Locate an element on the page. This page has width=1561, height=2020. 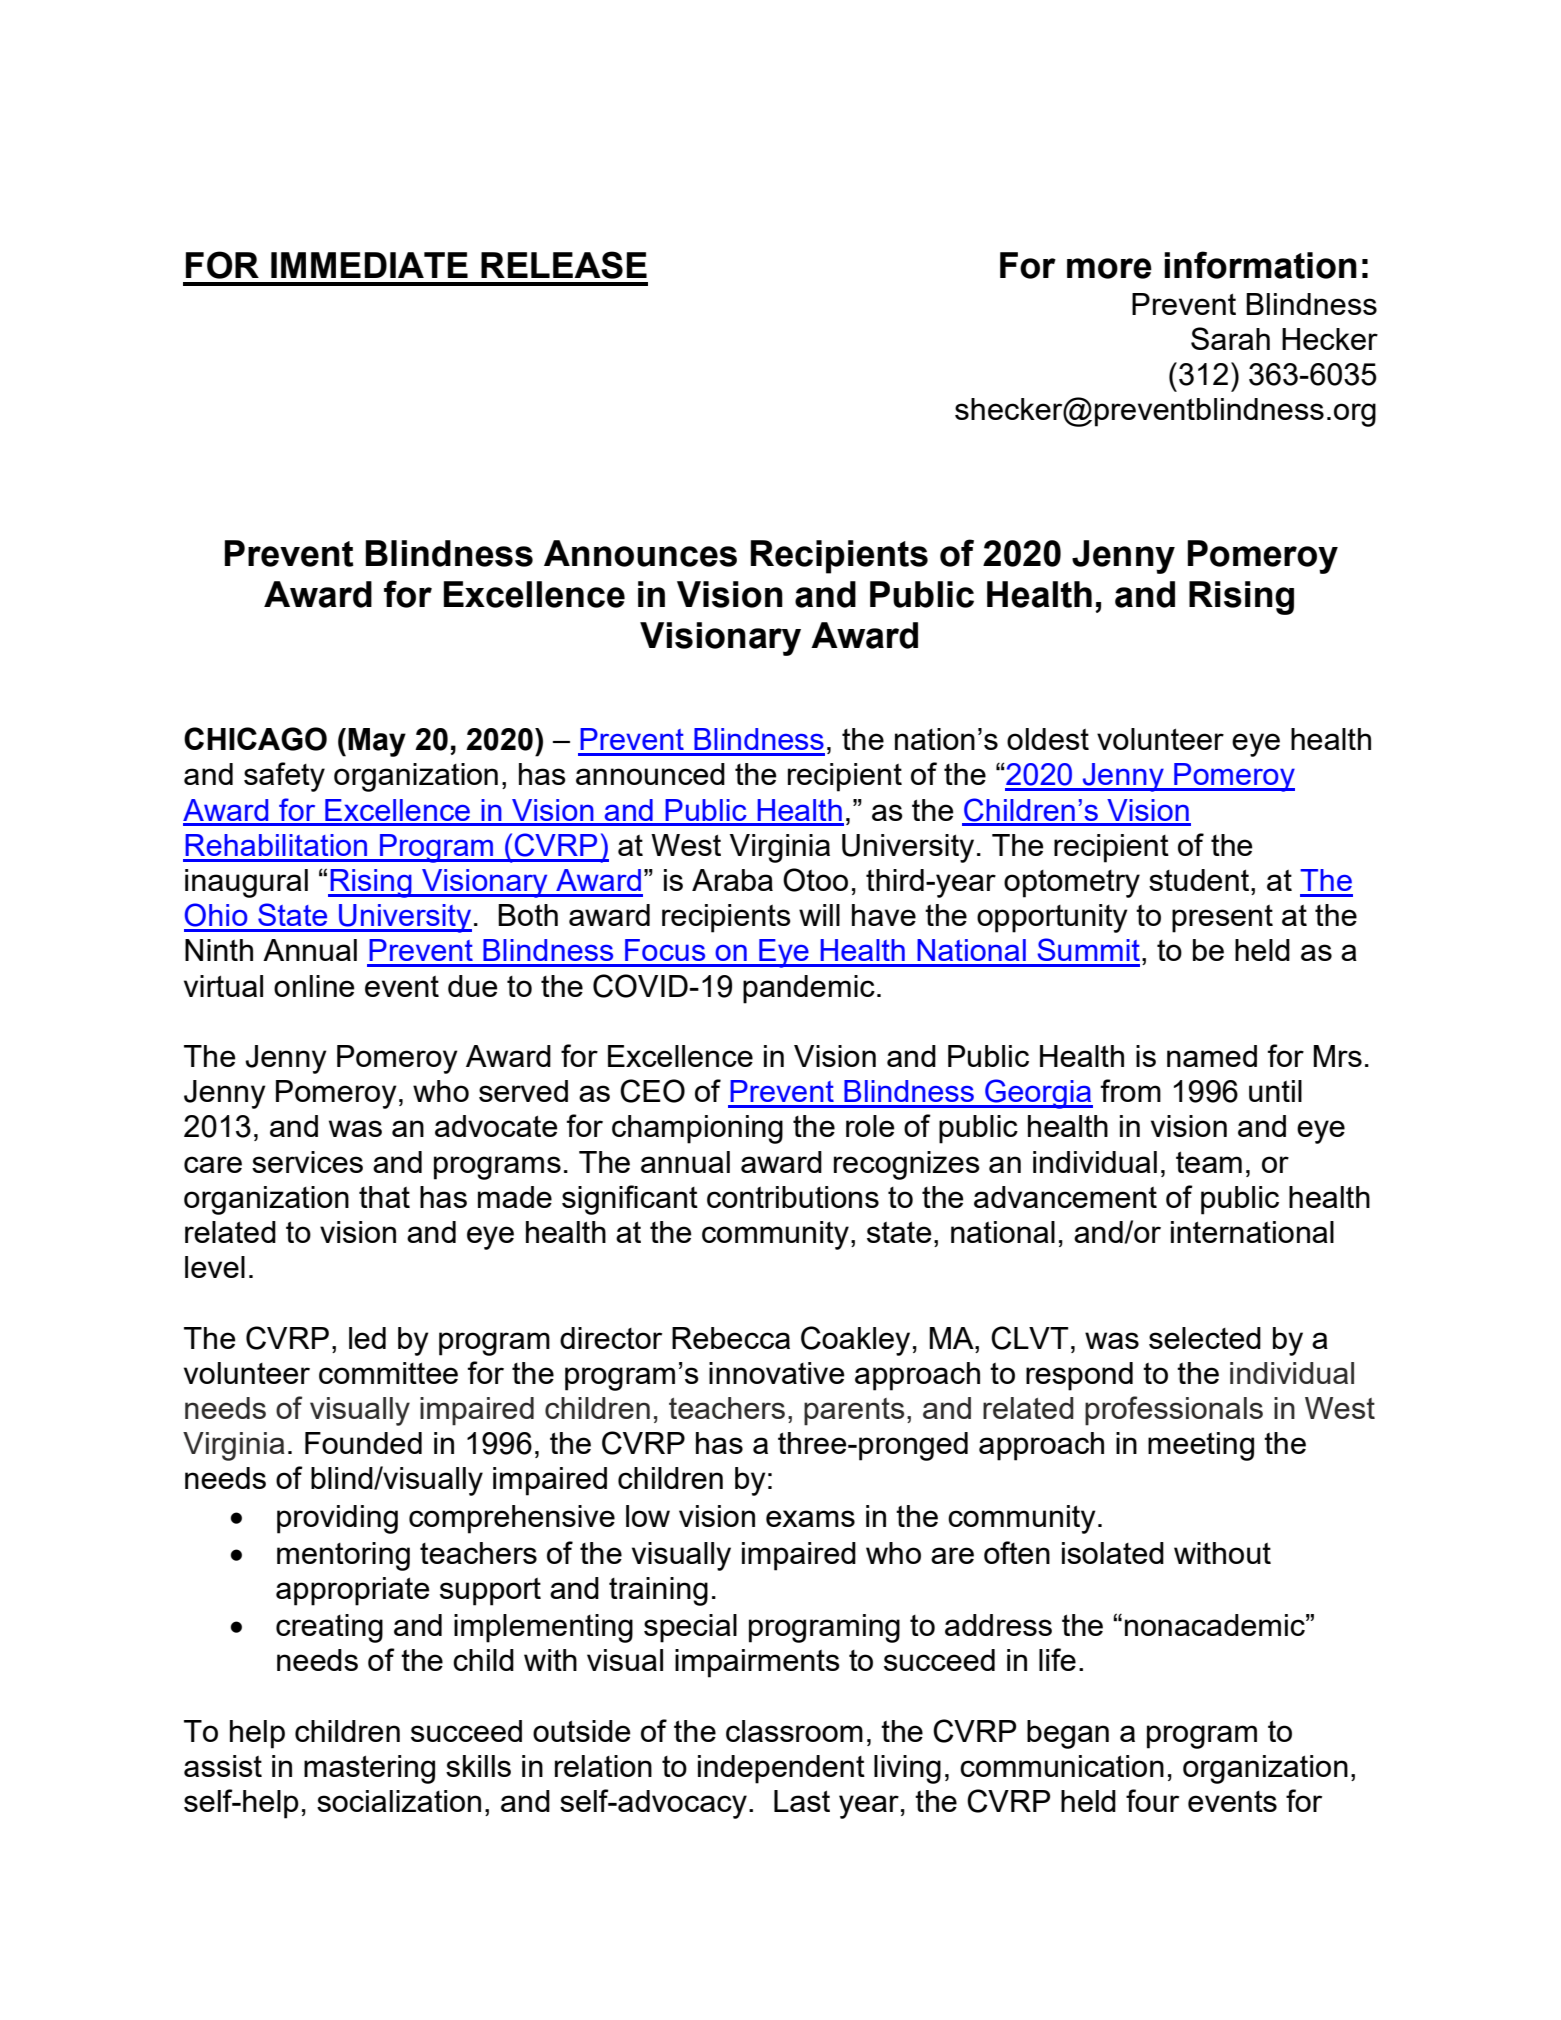
committee is located at coordinates (388, 1373).
